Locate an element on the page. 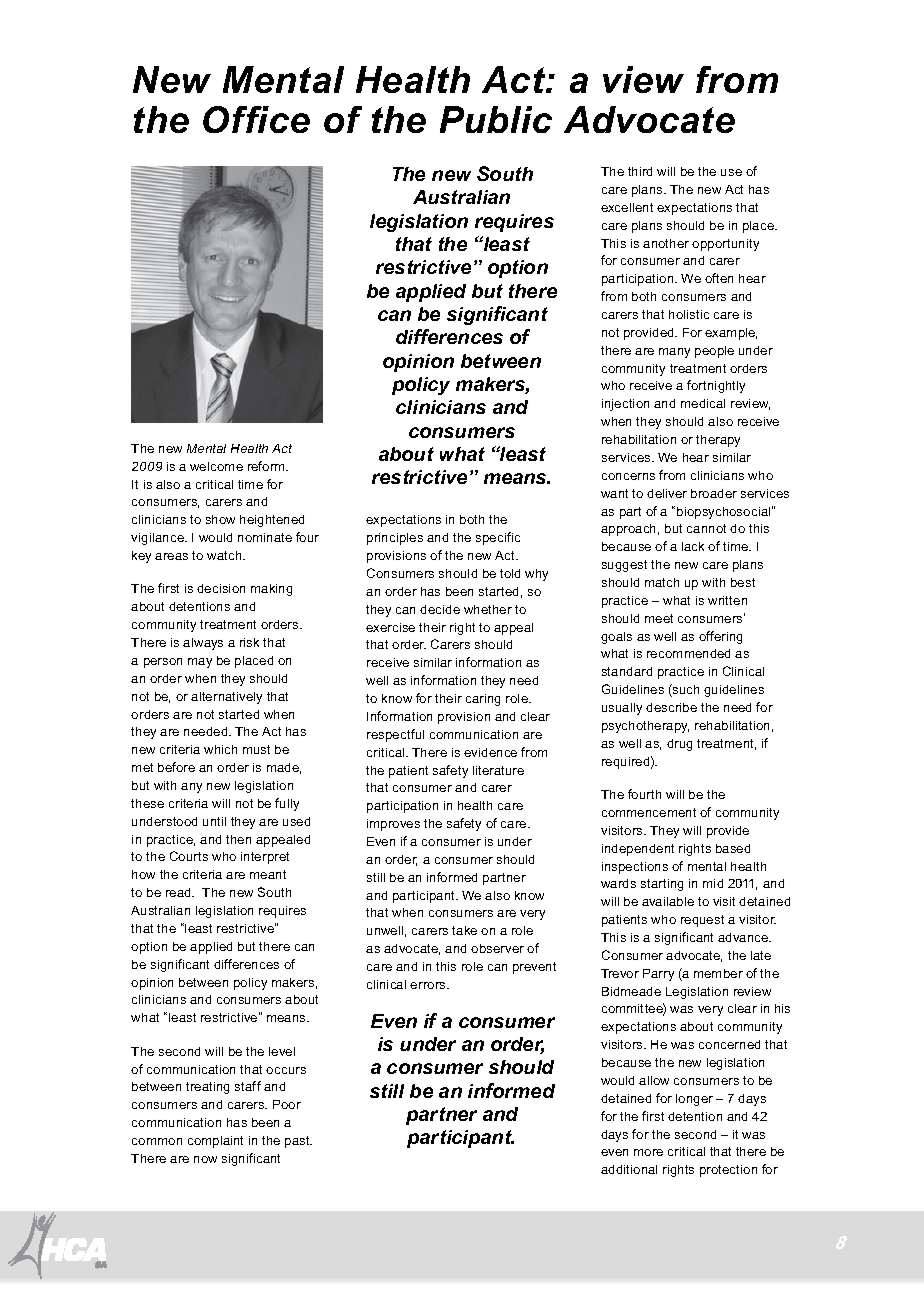 This document has width=924, height=1308. Office is located at coordinates (256, 119).
